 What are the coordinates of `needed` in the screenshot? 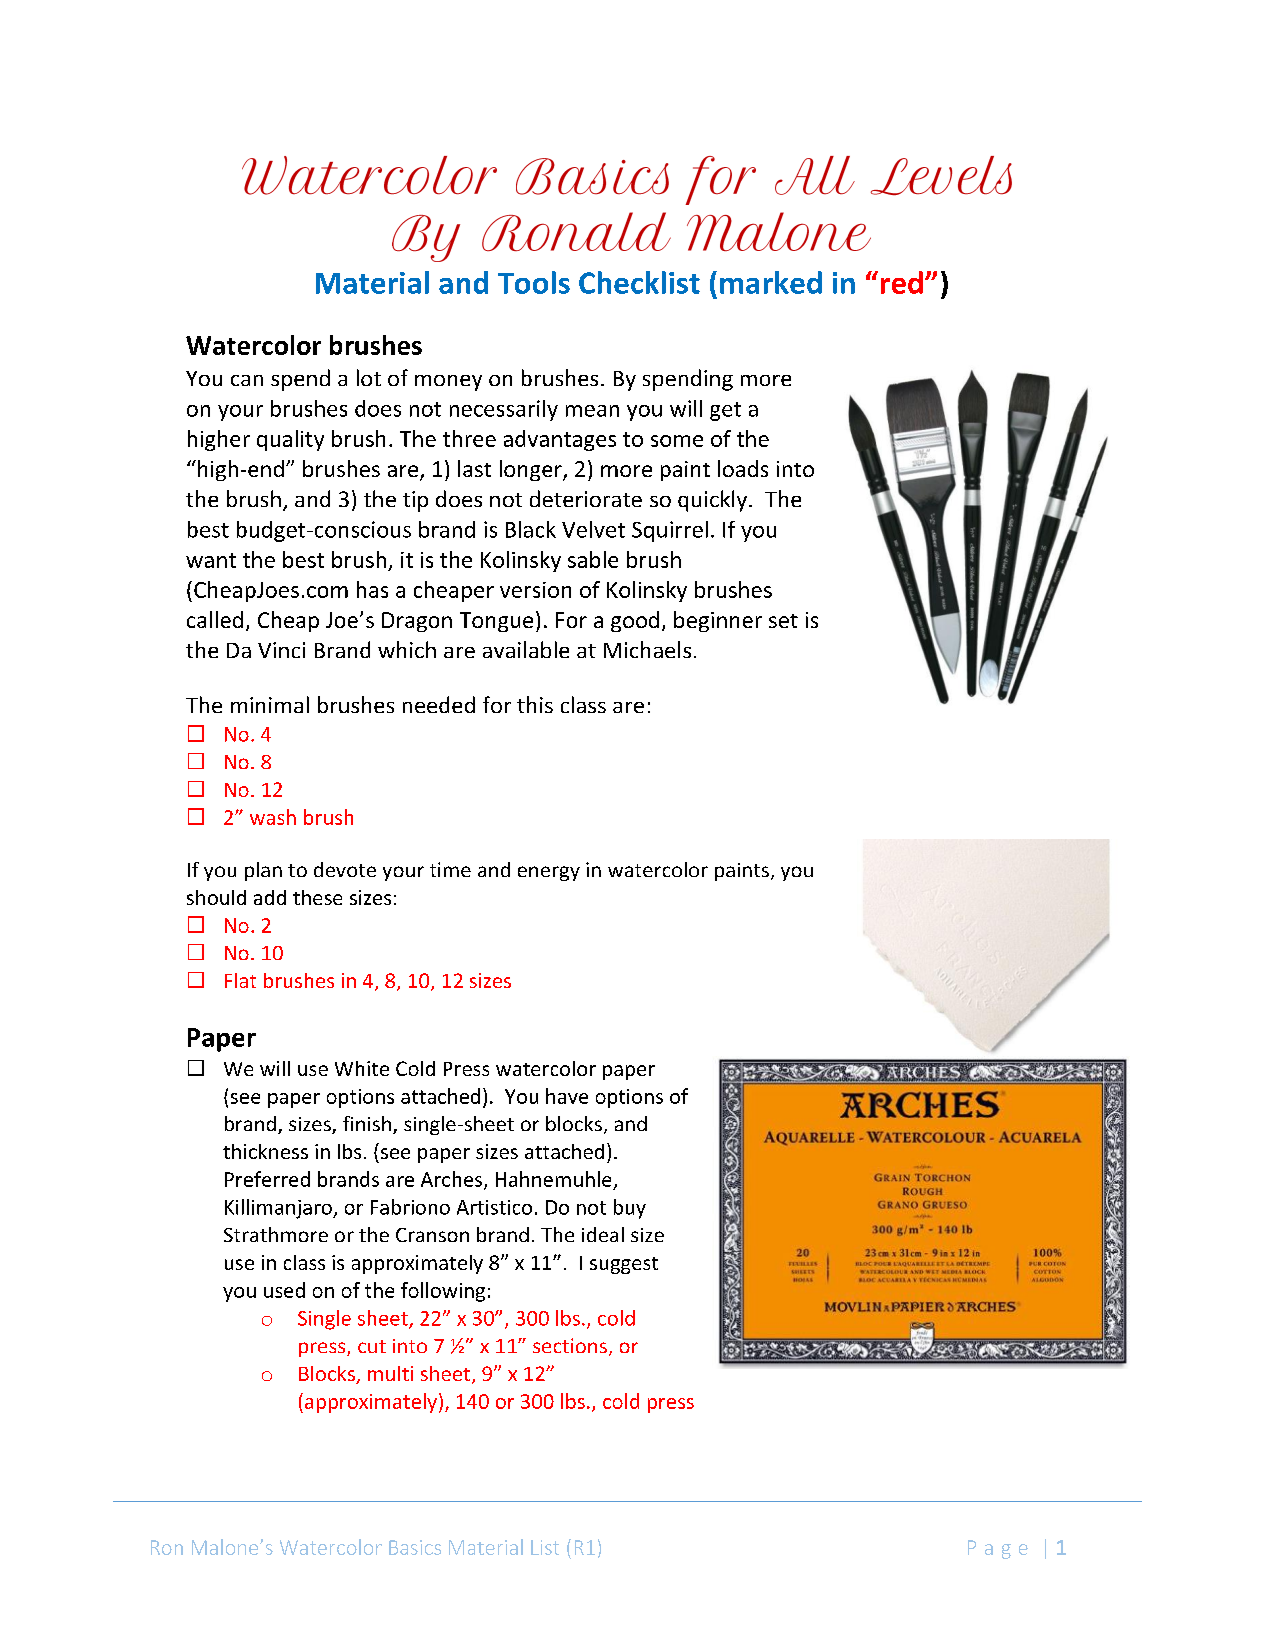 It's located at (439, 704).
